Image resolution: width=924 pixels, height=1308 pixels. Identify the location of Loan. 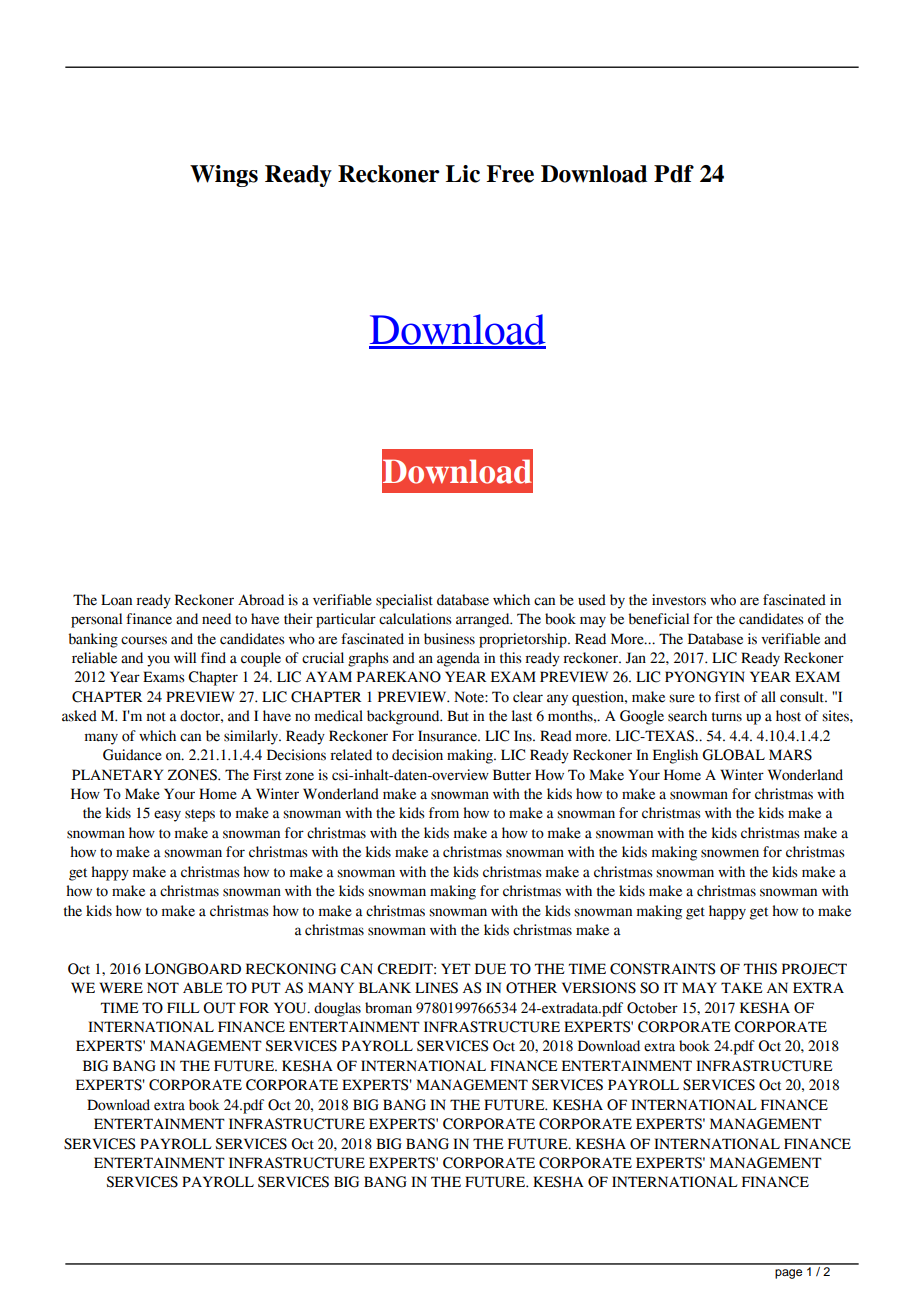
(116, 600).
